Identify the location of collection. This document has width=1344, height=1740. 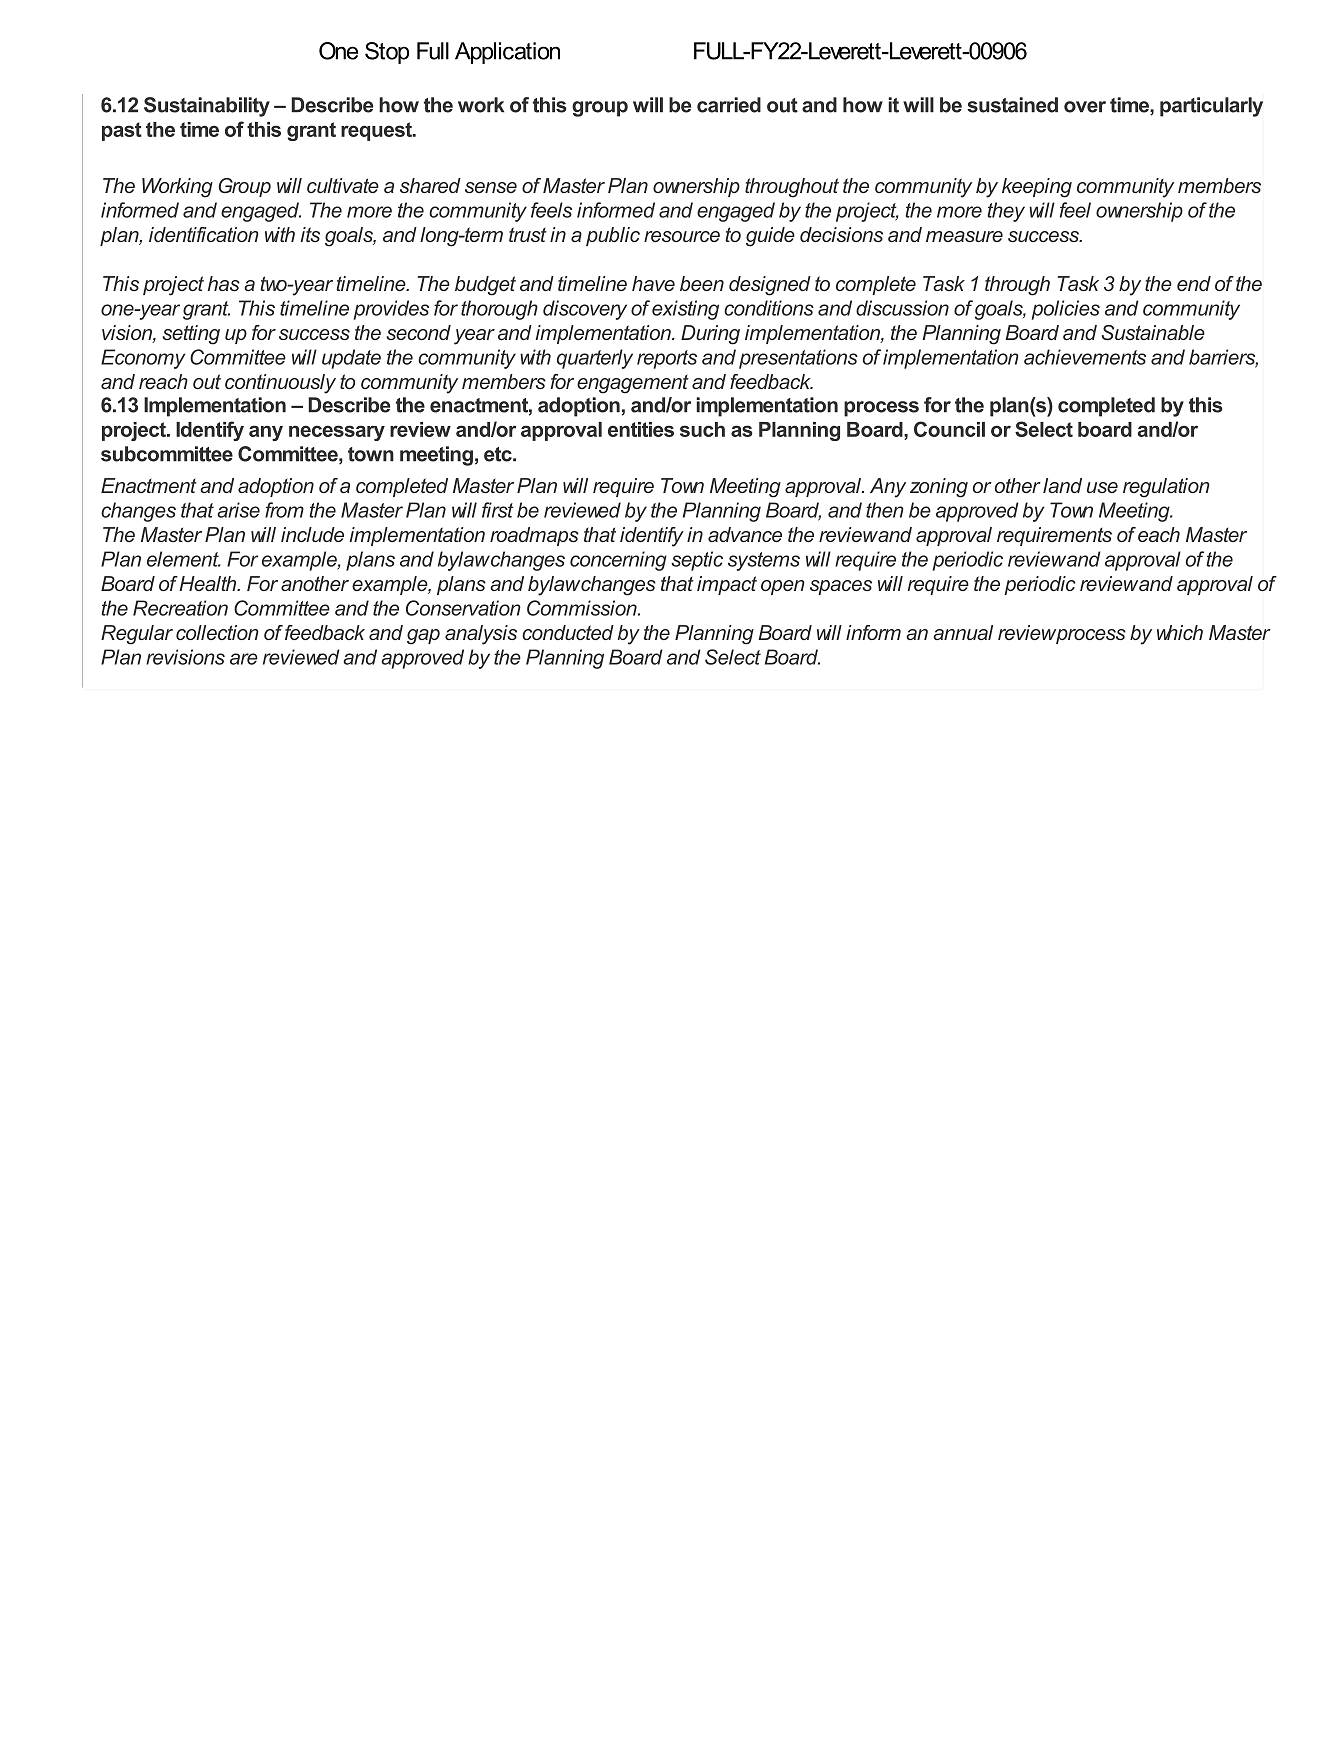
(217, 632).
